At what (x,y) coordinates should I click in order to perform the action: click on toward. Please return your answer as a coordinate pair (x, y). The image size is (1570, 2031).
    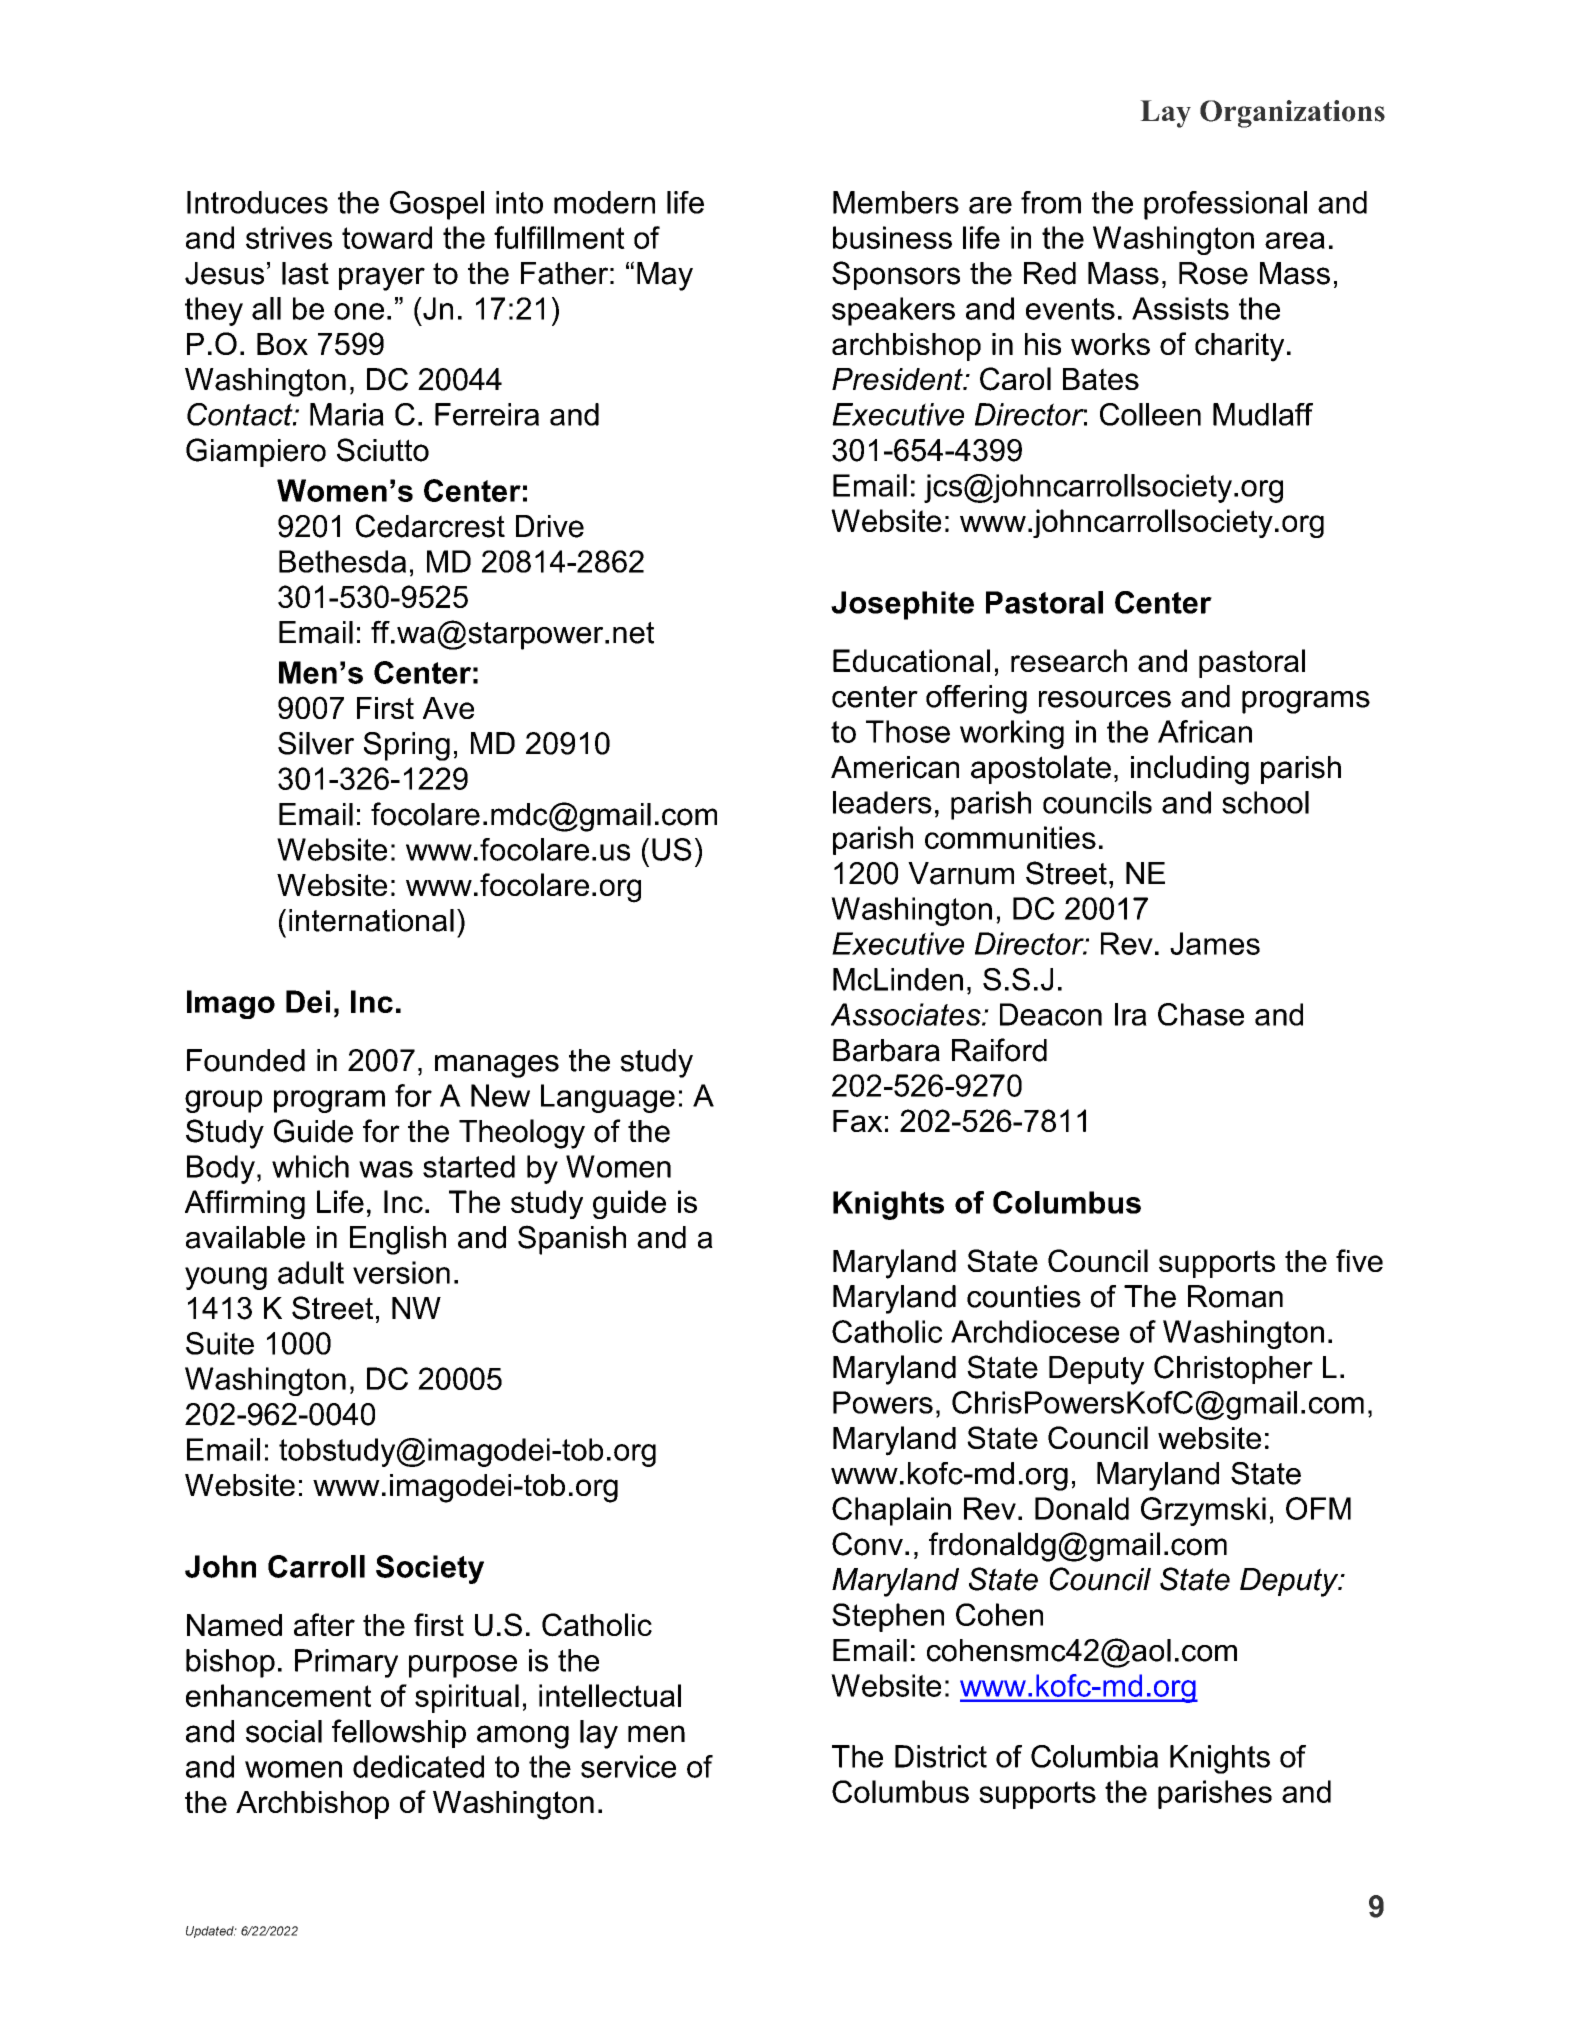
    Looking at the image, I should click on (387, 237).
